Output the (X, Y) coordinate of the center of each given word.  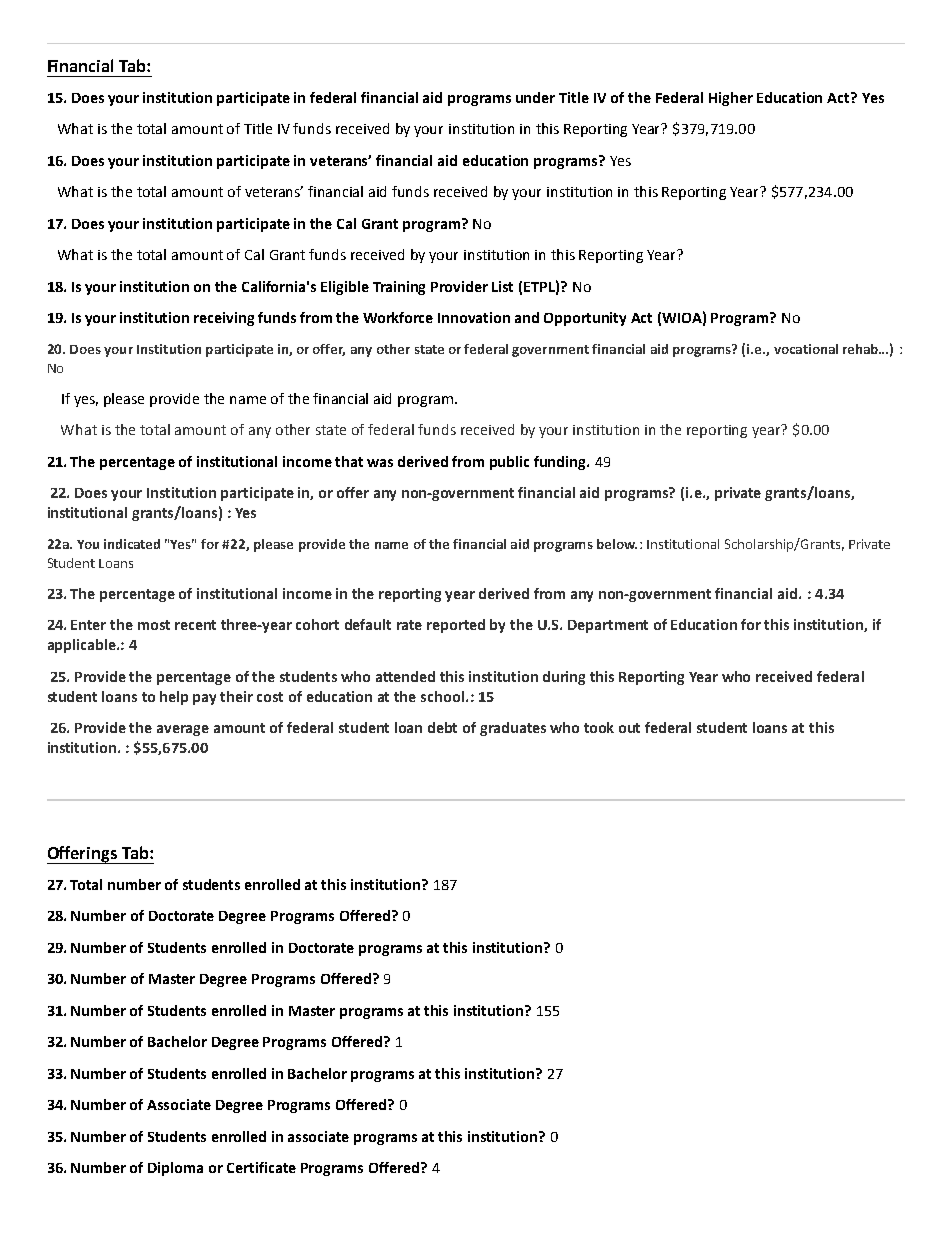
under (535, 97)
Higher (731, 99)
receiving (224, 319)
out (629, 728)
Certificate (261, 1167)
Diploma (175, 1169)
